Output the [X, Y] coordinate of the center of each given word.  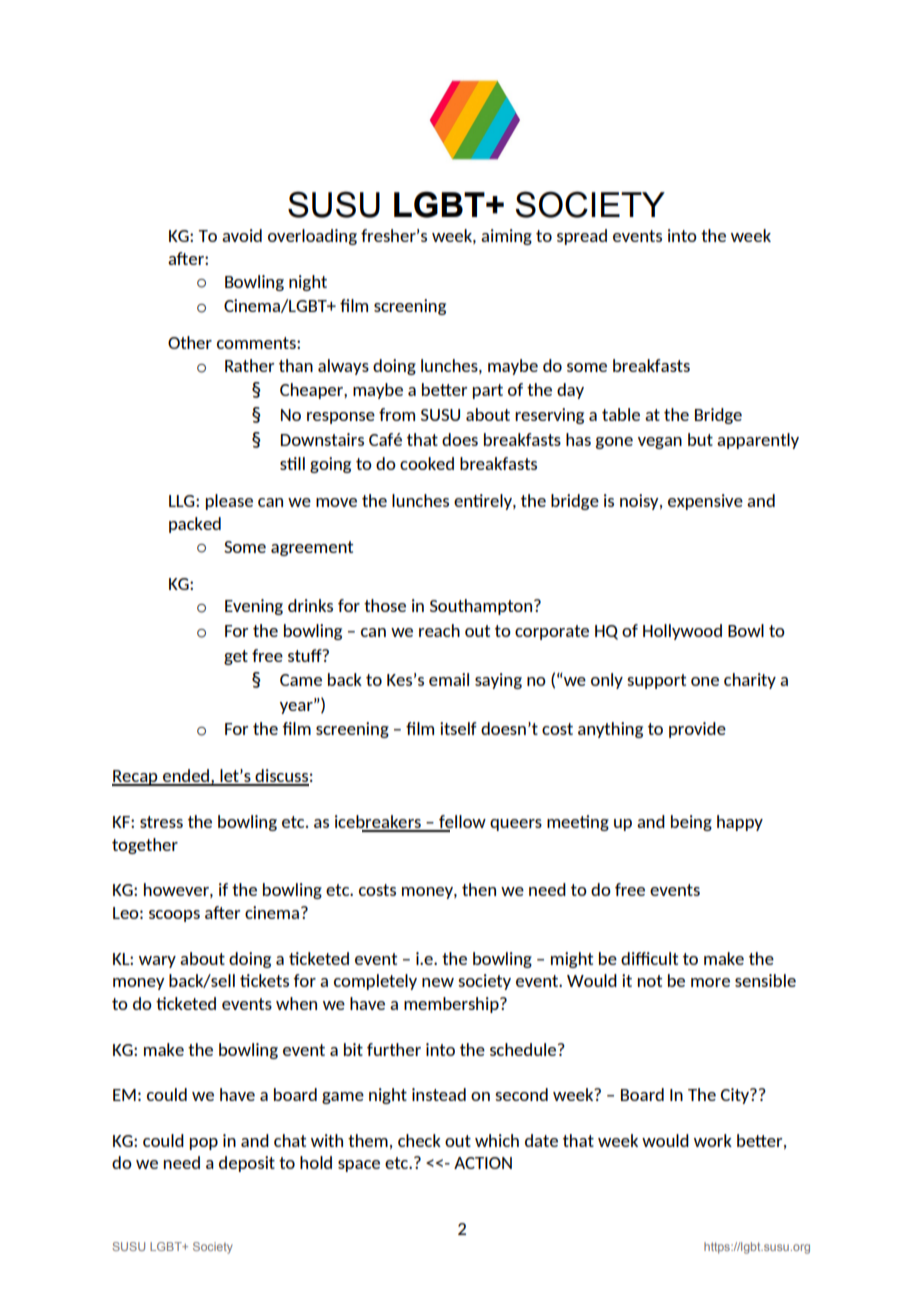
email [449, 679]
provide [697, 730]
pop [204, 1144]
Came [301, 680]
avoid [242, 235]
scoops [174, 916]
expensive [705, 502]
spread [582, 237]
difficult [649, 958]
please [229, 502]
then [479, 889]
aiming [506, 237]
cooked [427, 463]
